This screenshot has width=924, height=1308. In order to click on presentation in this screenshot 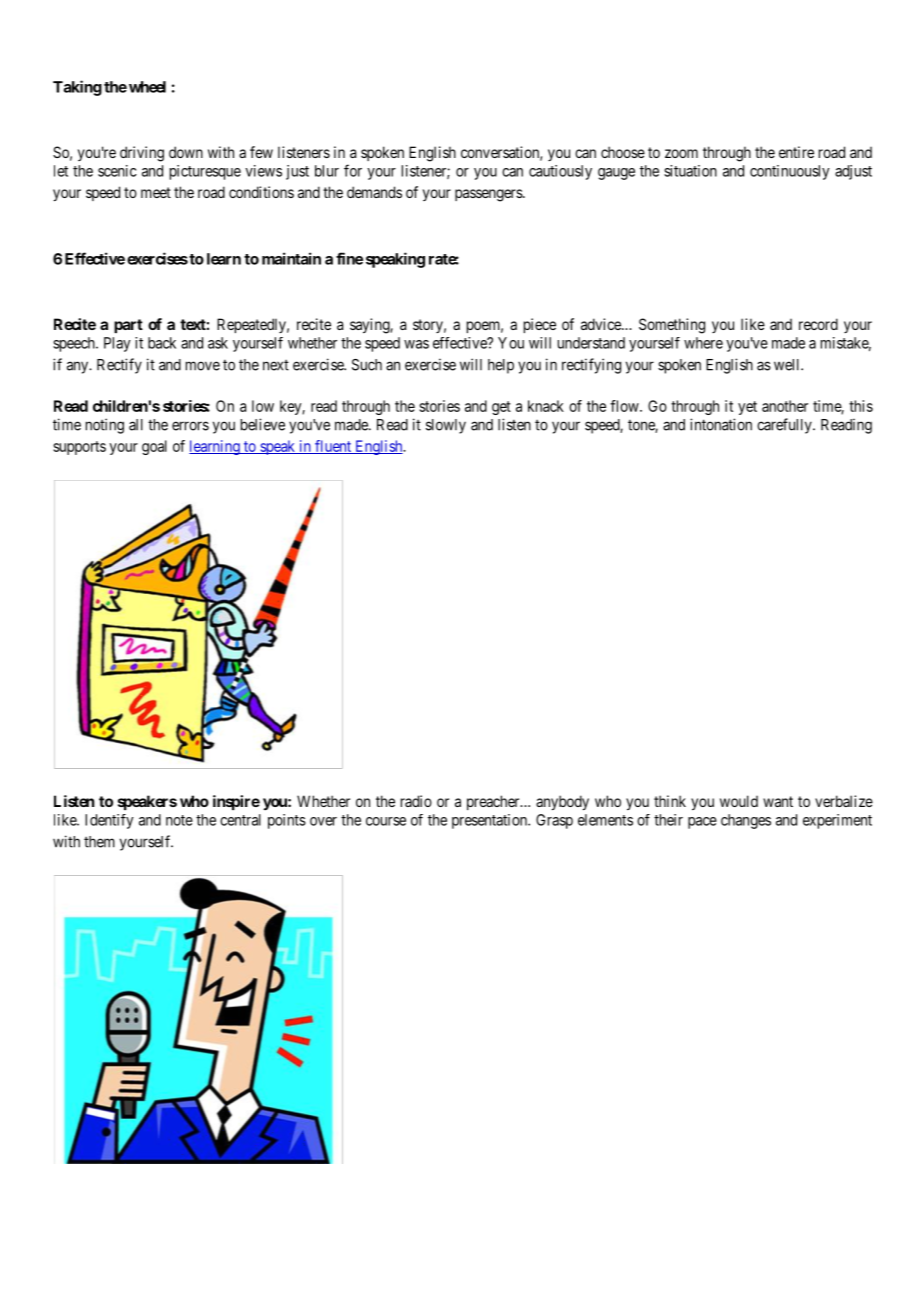, I will do `click(490, 821)`.
